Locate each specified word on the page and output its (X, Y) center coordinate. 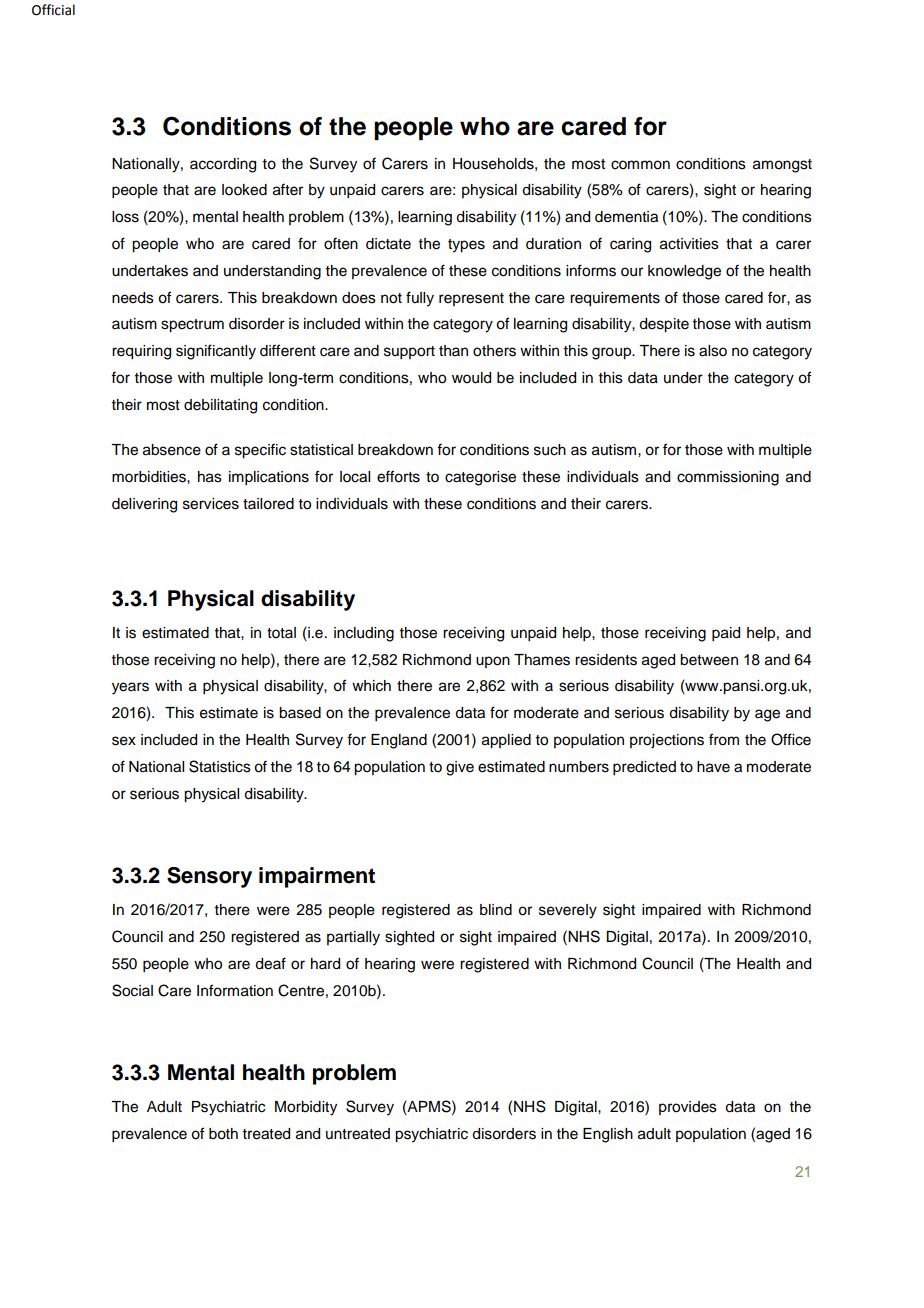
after (288, 189)
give (460, 768)
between (709, 660)
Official (53, 10)
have (713, 767)
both (223, 1134)
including (364, 634)
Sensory (209, 877)
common (640, 165)
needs (133, 298)
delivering (144, 505)
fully (420, 299)
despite (664, 325)
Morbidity (306, 1108)
